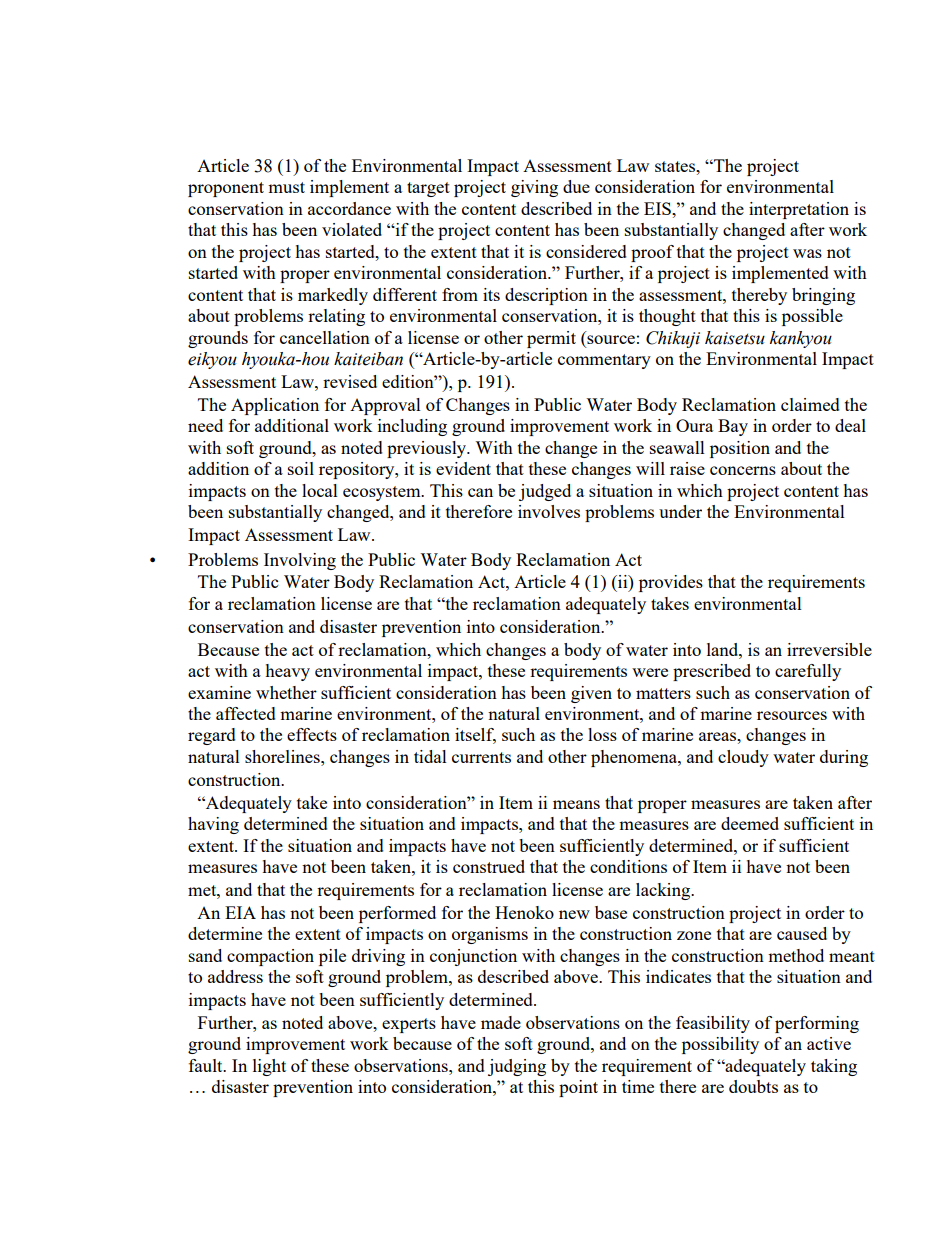  What do you see at coordinates (545, 492) in the screenshot?
I see `judged` at bounding box center [545, 492].
